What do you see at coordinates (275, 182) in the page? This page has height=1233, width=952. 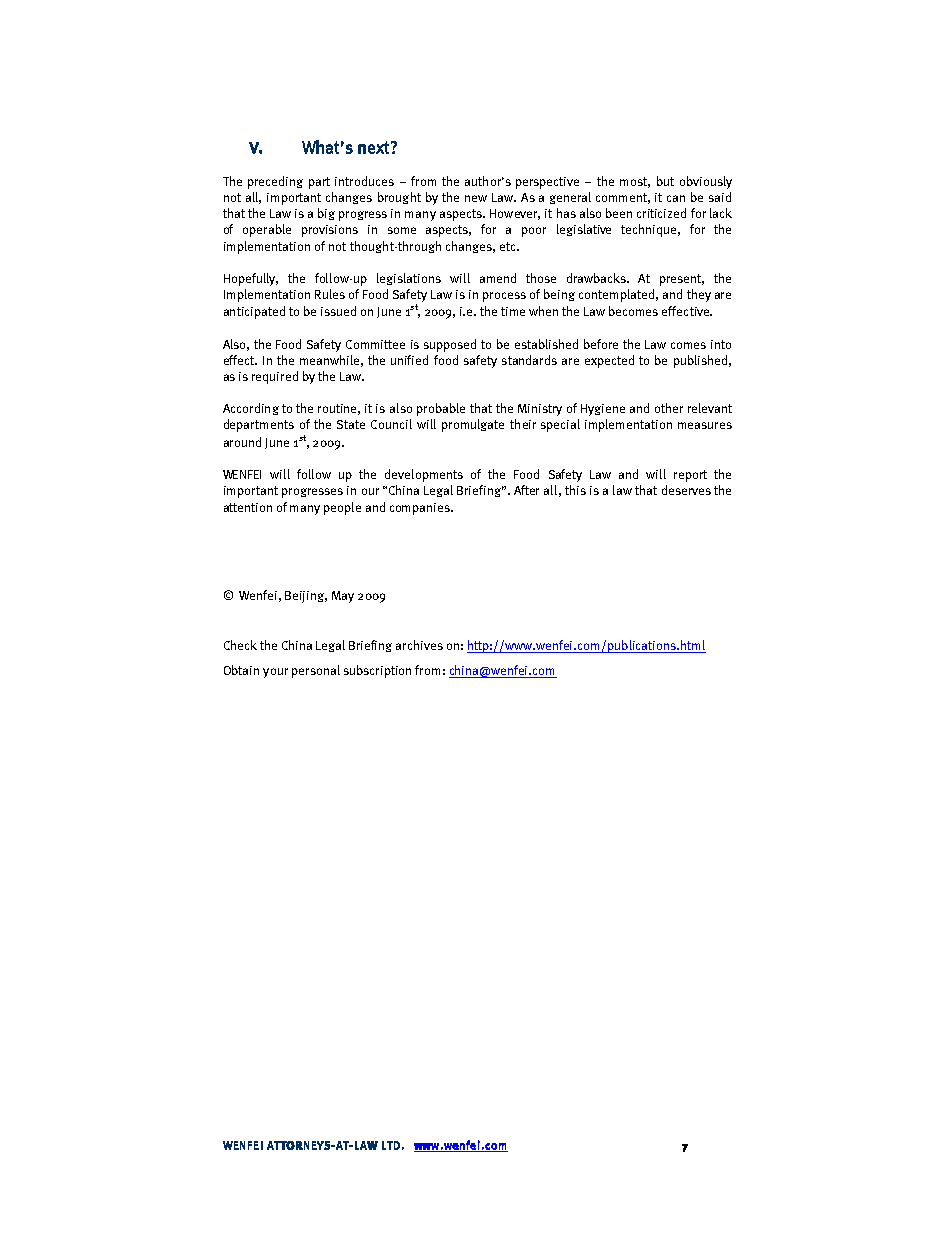 I see `preceding` at bounding box center [275, 182].
